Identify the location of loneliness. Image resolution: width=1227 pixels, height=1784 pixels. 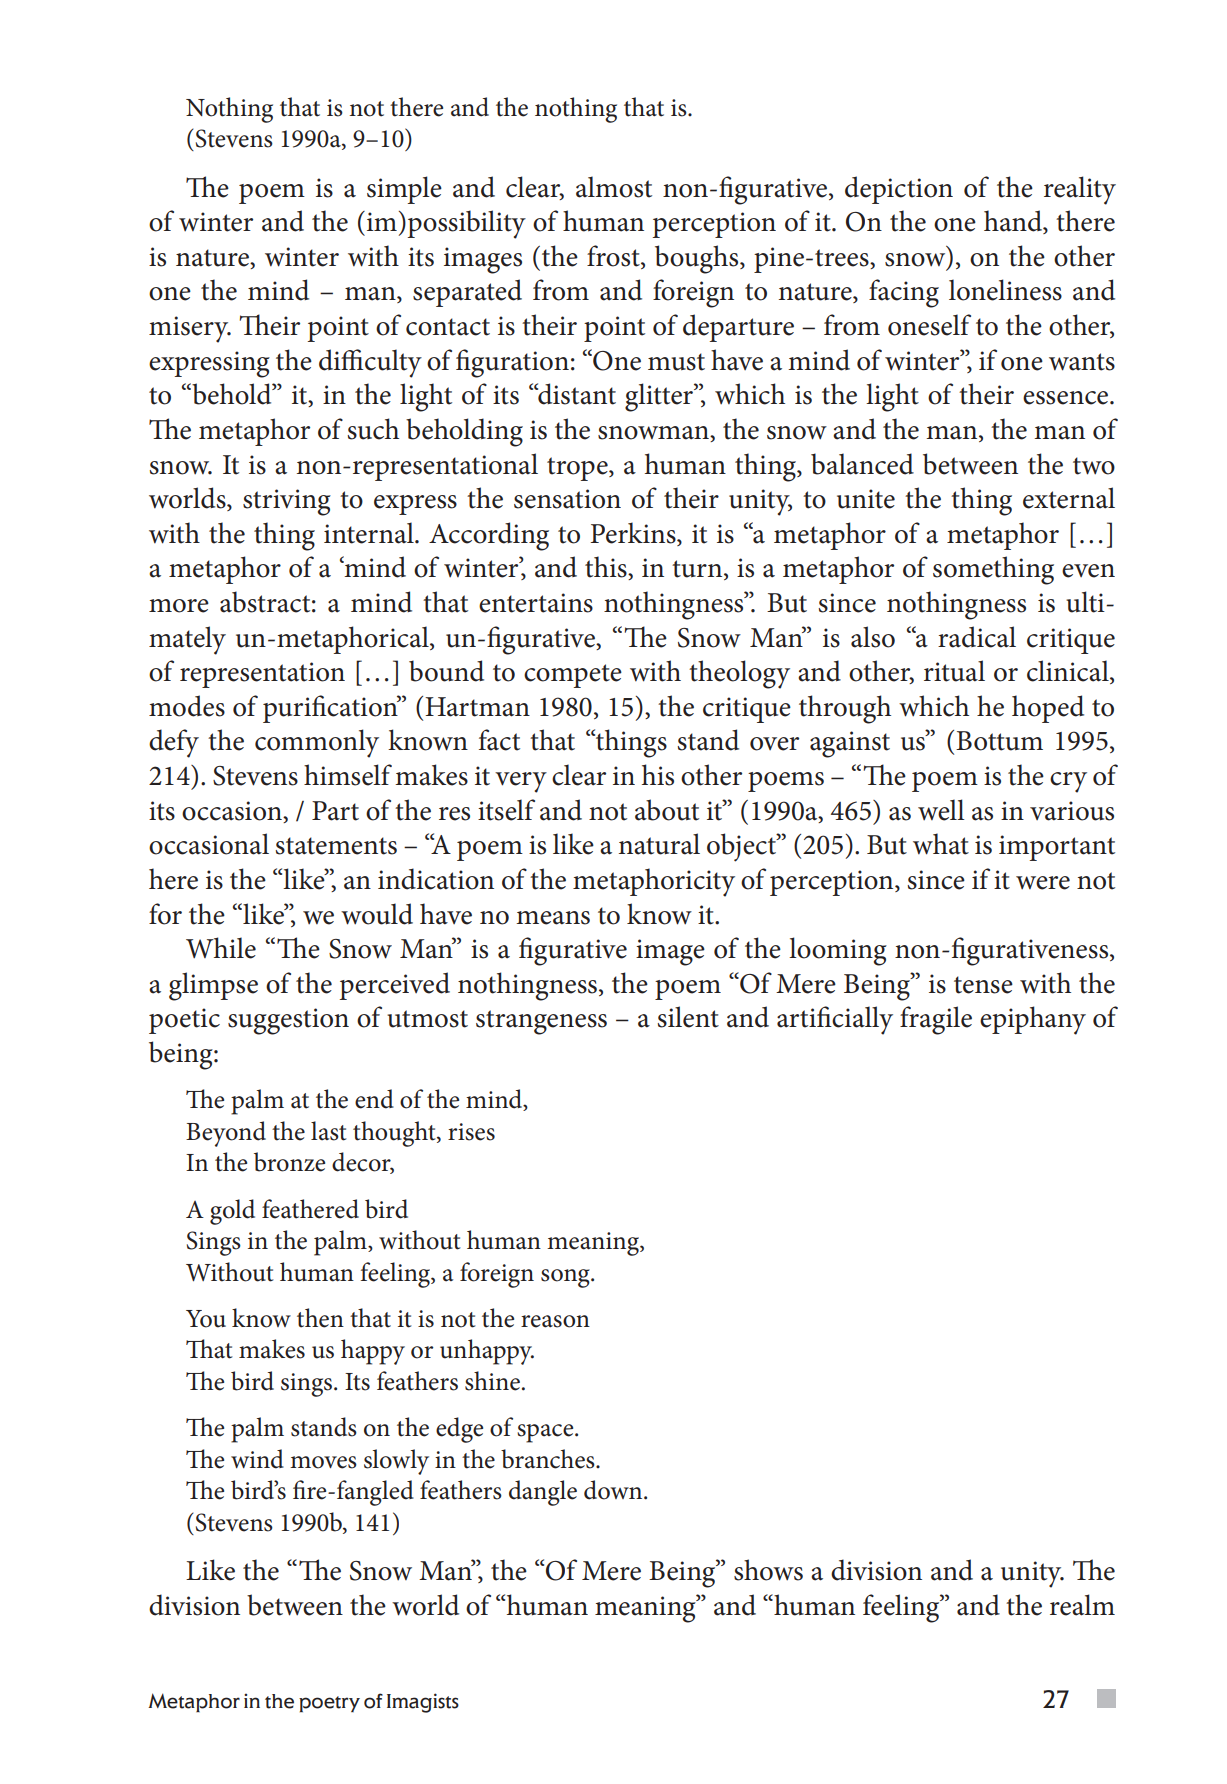
(1005, 290).
